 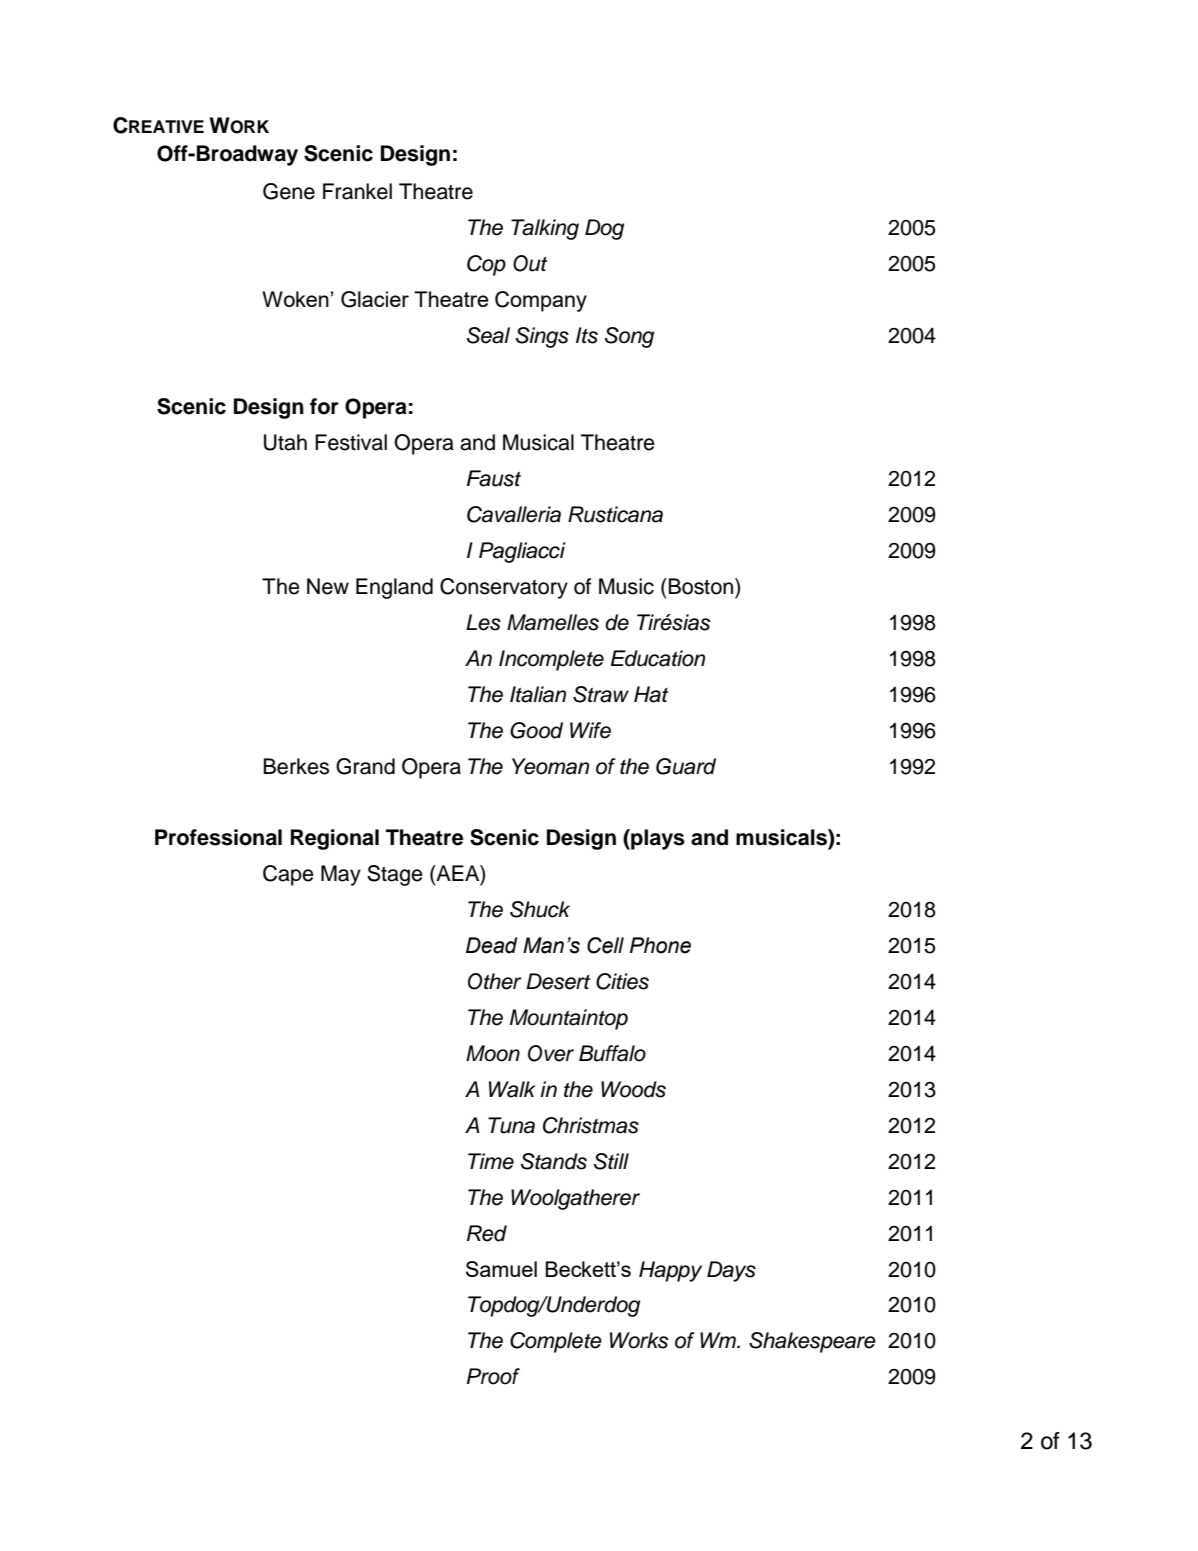 I want to click on Gene, so click(x=289, y=191).
